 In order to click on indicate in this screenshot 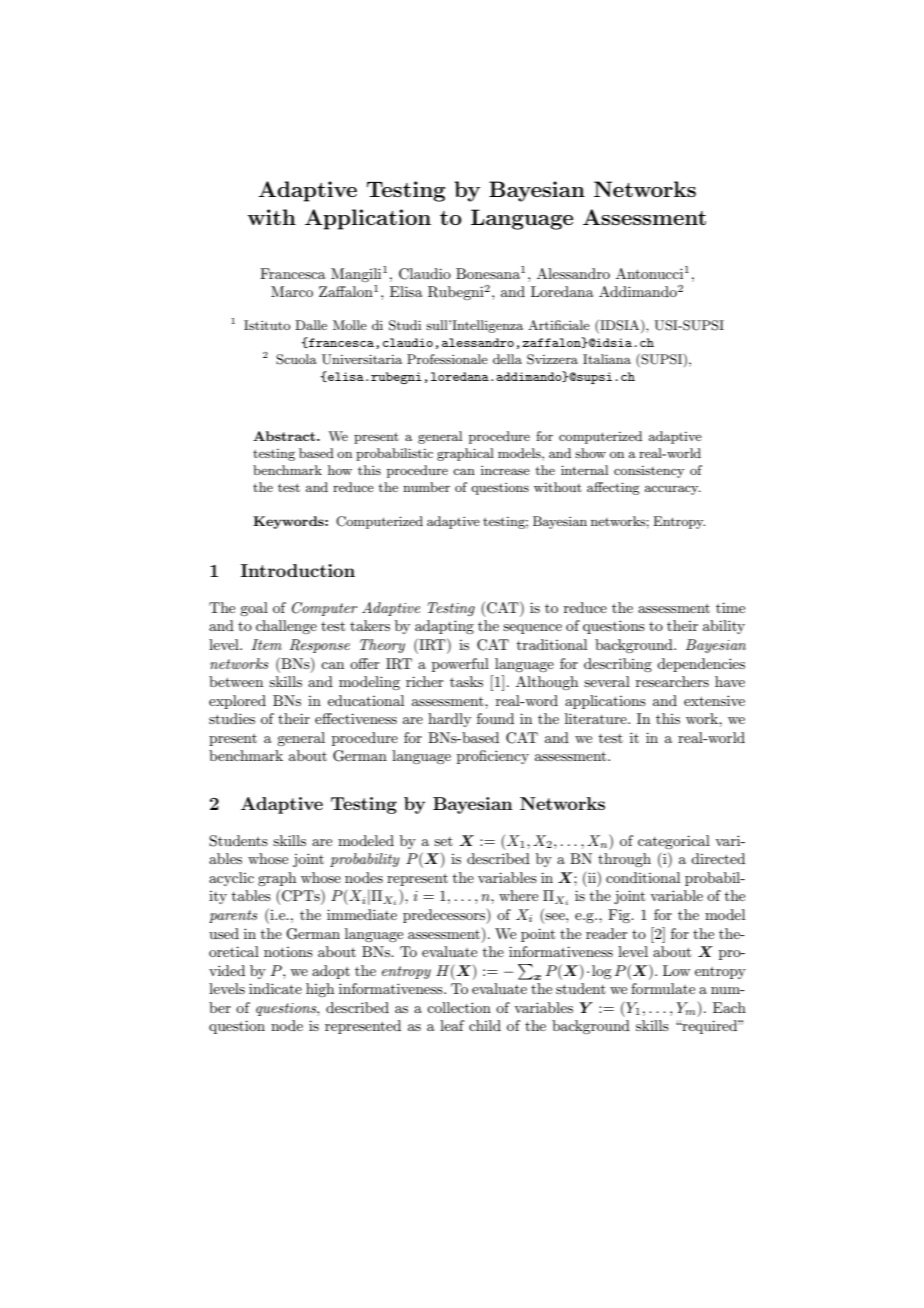, I will do `click(275, 988)`.
